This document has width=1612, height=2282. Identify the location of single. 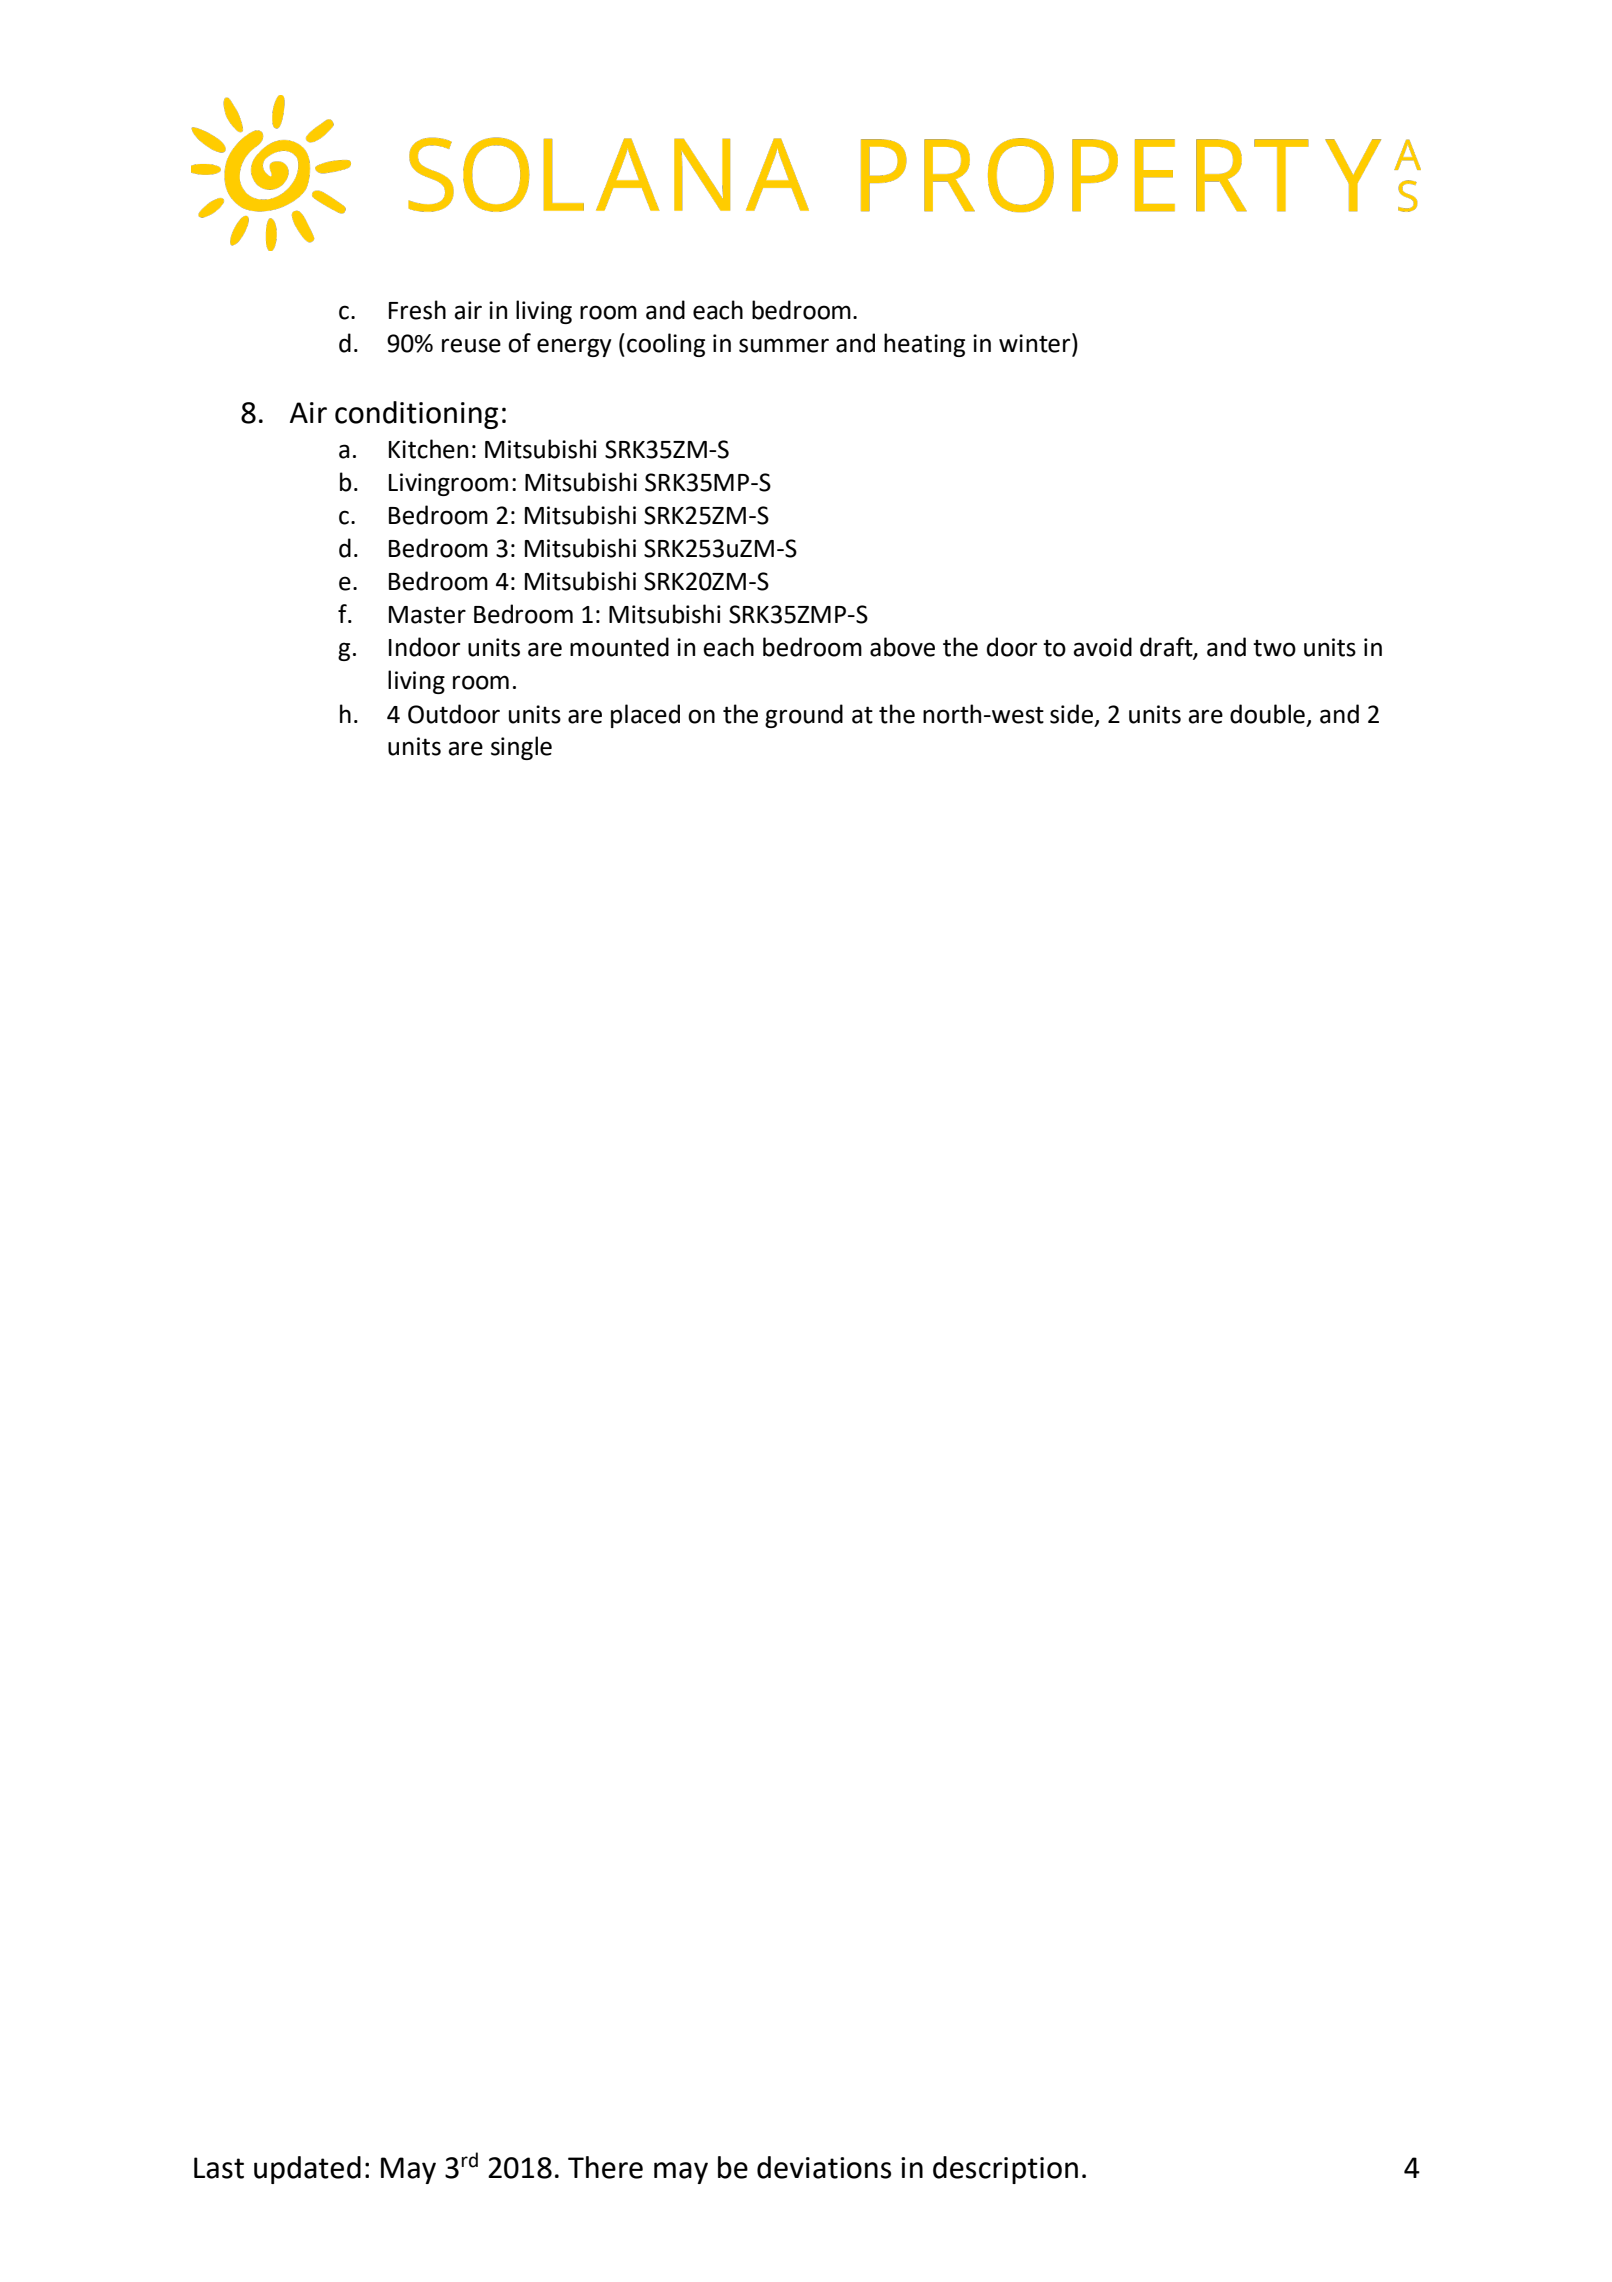
(521, 748).
